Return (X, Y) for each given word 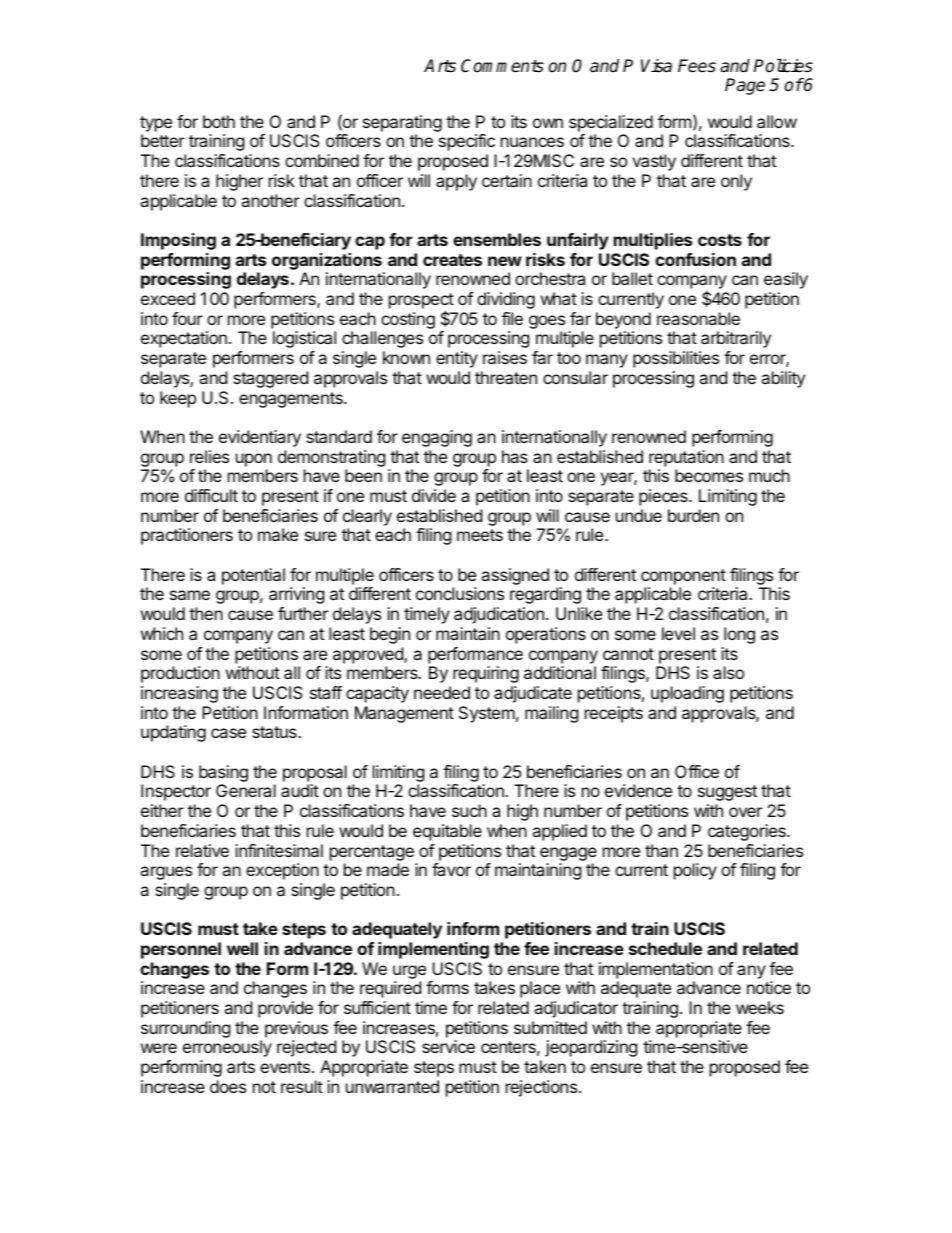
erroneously (227, 1048)
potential (253, 576)
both (219, 121)
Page (745, 86)
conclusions (460, 593)
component (683, 577)
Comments (502, 66)
